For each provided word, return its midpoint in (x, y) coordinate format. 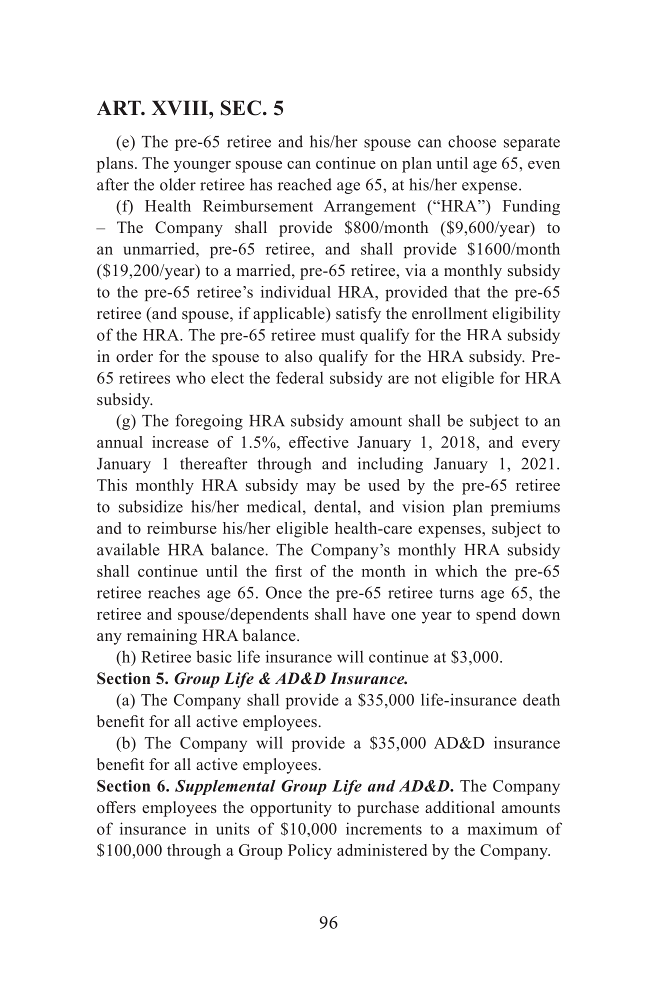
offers (116, 807)
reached (305, 184)
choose (472, 141)
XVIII (181, 107)
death (541, 699)
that (467, 292)
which (456, 571)
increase (180, 442)
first (288, 571)
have (369, 614)
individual (296, 292)
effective (319, 442)
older (178, 184)
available (128, 549)
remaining (162, 637)
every (541, 446)
